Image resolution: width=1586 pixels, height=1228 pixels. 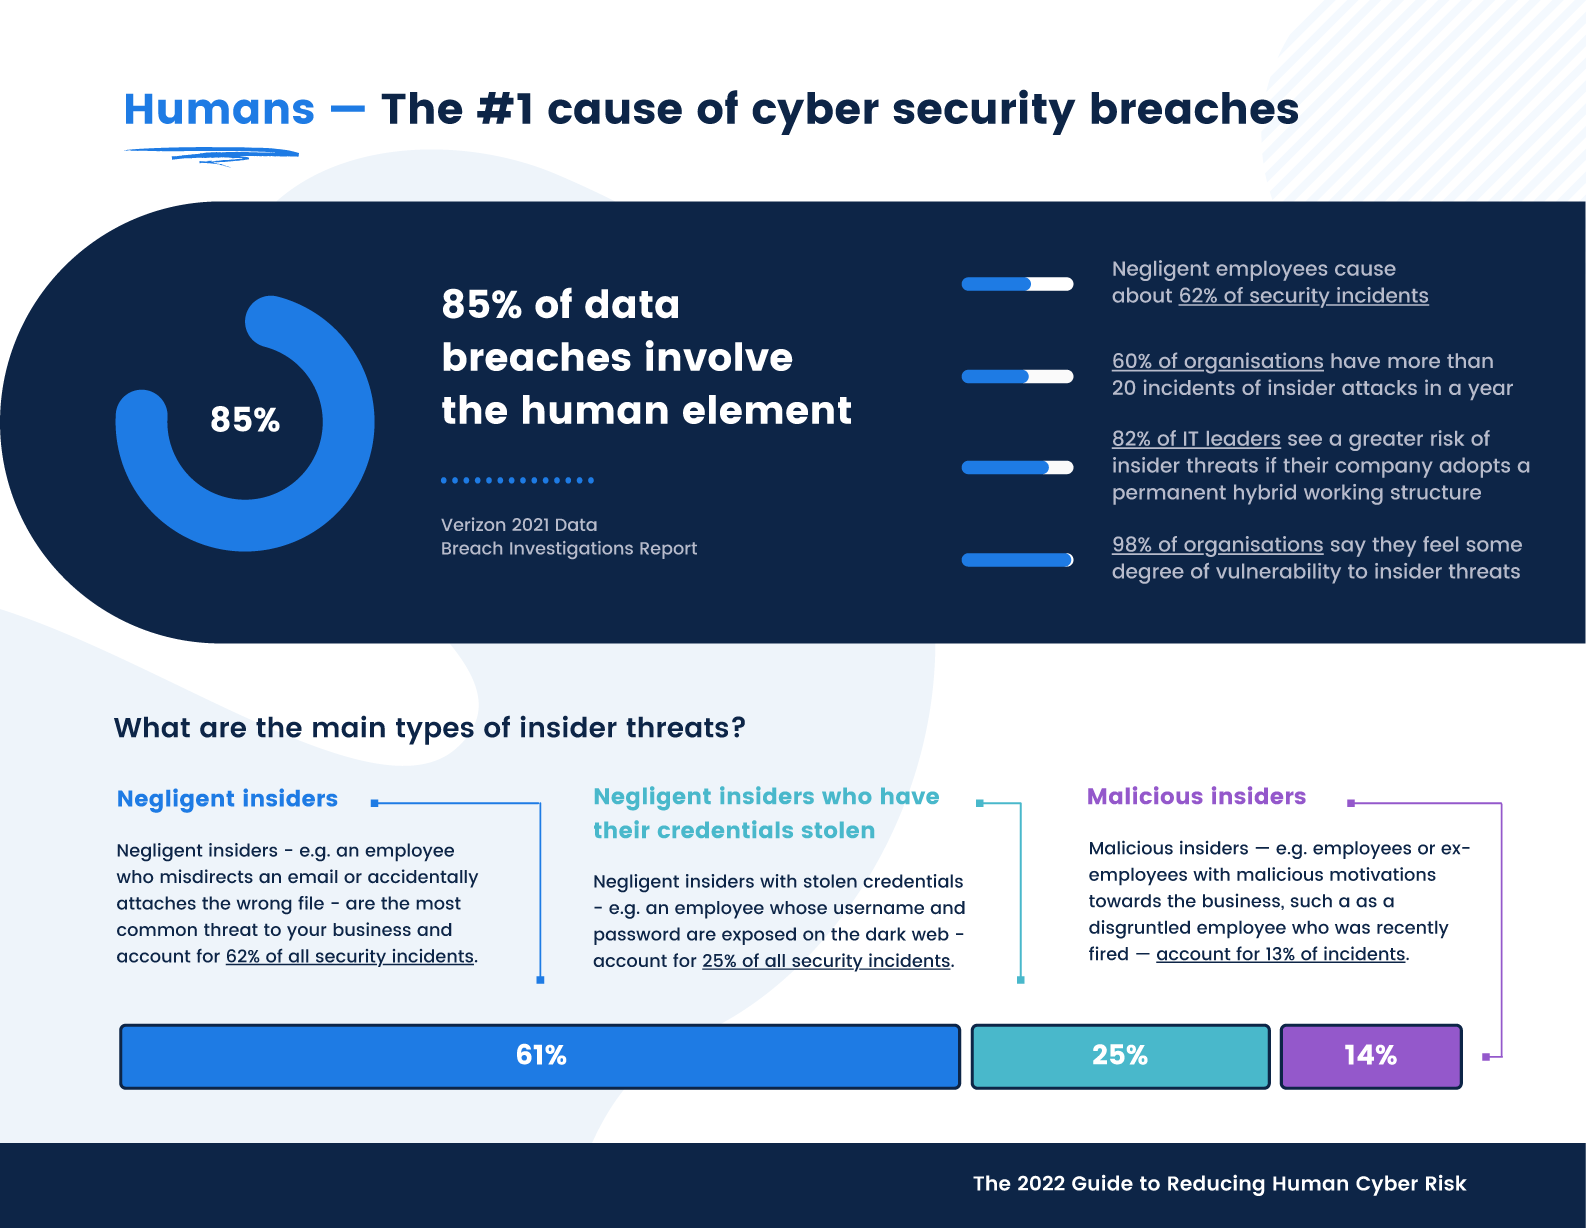 What do you see at coordinates (1102, 1182) in the document?
I see `Guide` at bounding box center [1102, 1182].
